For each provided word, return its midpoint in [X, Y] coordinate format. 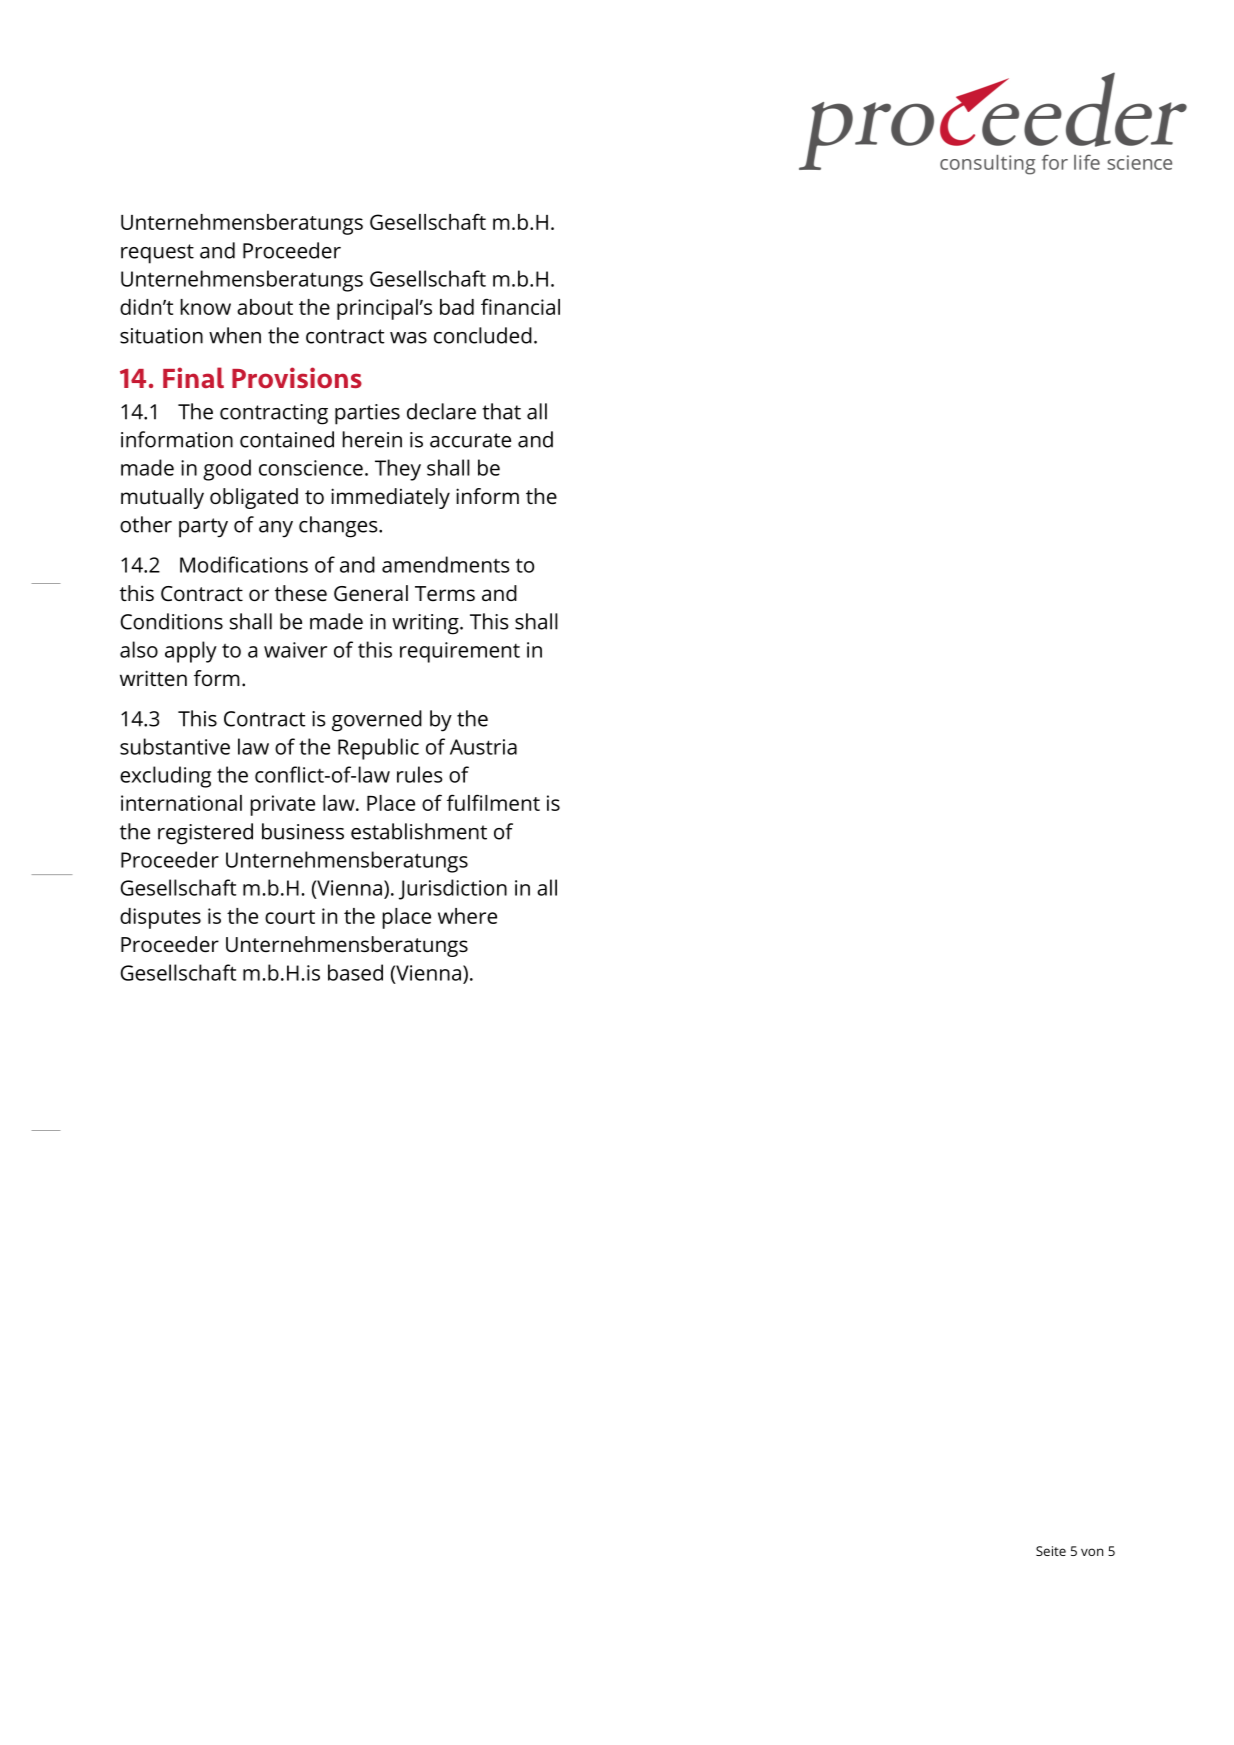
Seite [1051, 1551]
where [467, 916]
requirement [460, 652]
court [290, 917]
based [355, 972]
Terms [445, 593]
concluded [483, 335]
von [1092, 1552]
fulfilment [493, 802]
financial [520, 306]
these [301, 593]
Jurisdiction [453, 889]
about [265, 307]
